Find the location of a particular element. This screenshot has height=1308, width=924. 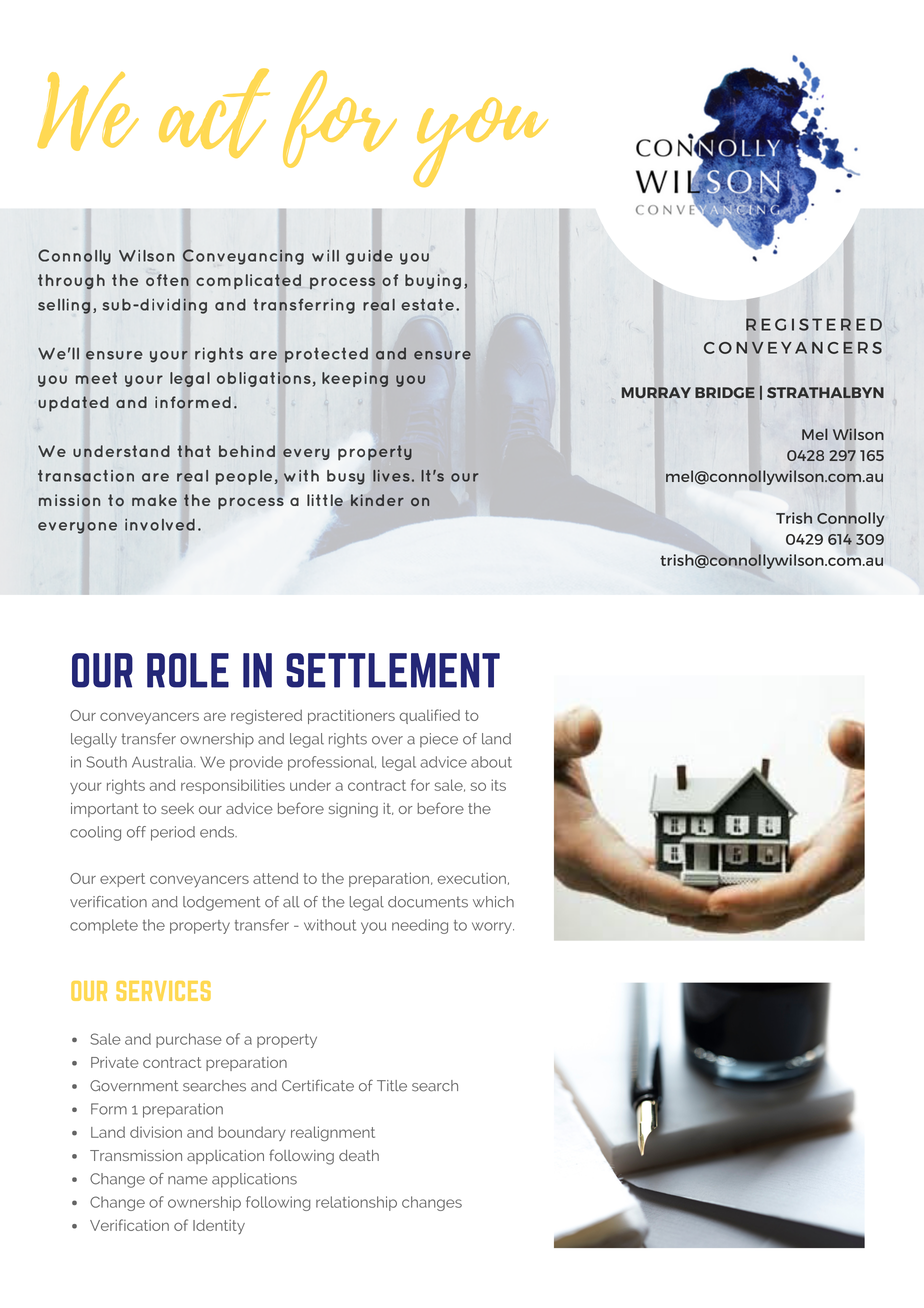

ROLE is located at coordinates (188, 670).
